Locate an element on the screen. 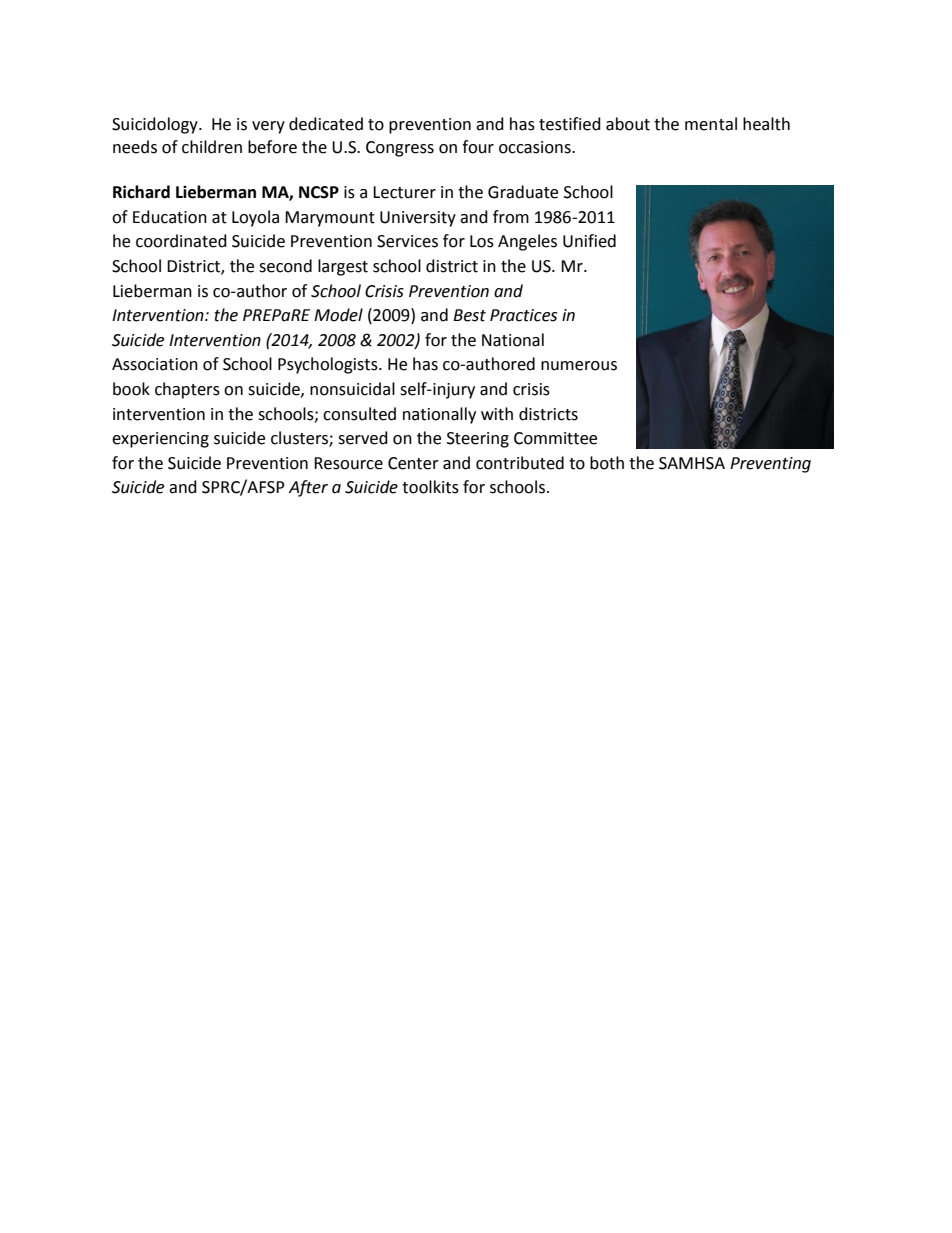 The height and width of the screenshot is (1233, 952). Practices is located at coordinates (523, 315).
